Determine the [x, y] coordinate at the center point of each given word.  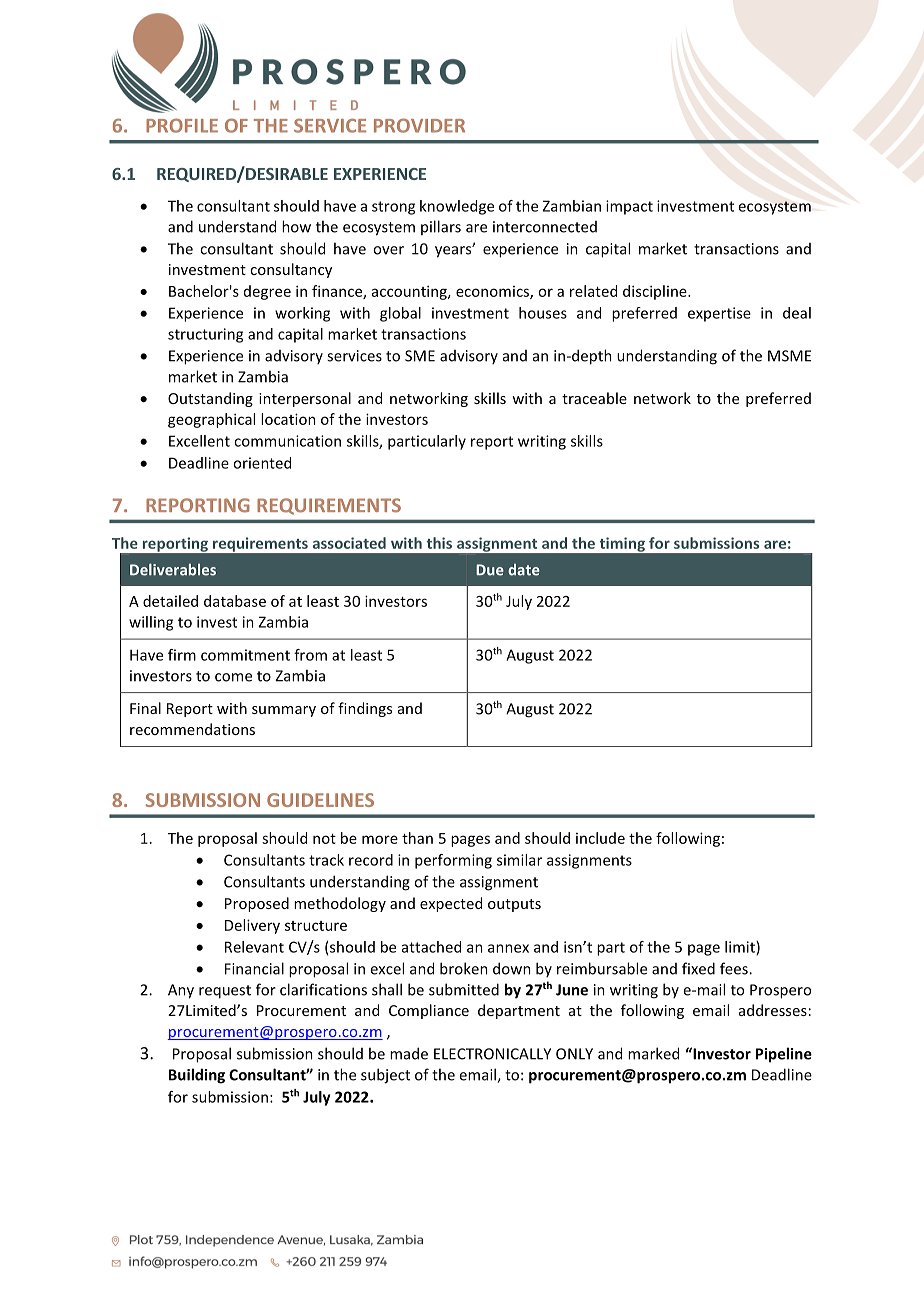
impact [629, 207]
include [600, 838]
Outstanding [210, 399]
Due [490, 570]
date [524, 570]
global [400, 314]
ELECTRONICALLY [492, 1054]
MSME [789, 356]
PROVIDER [419, 125]
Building [197, 1076]
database [235, 601]
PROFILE [182, 125]
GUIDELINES [320, 800]
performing [453, 861]
